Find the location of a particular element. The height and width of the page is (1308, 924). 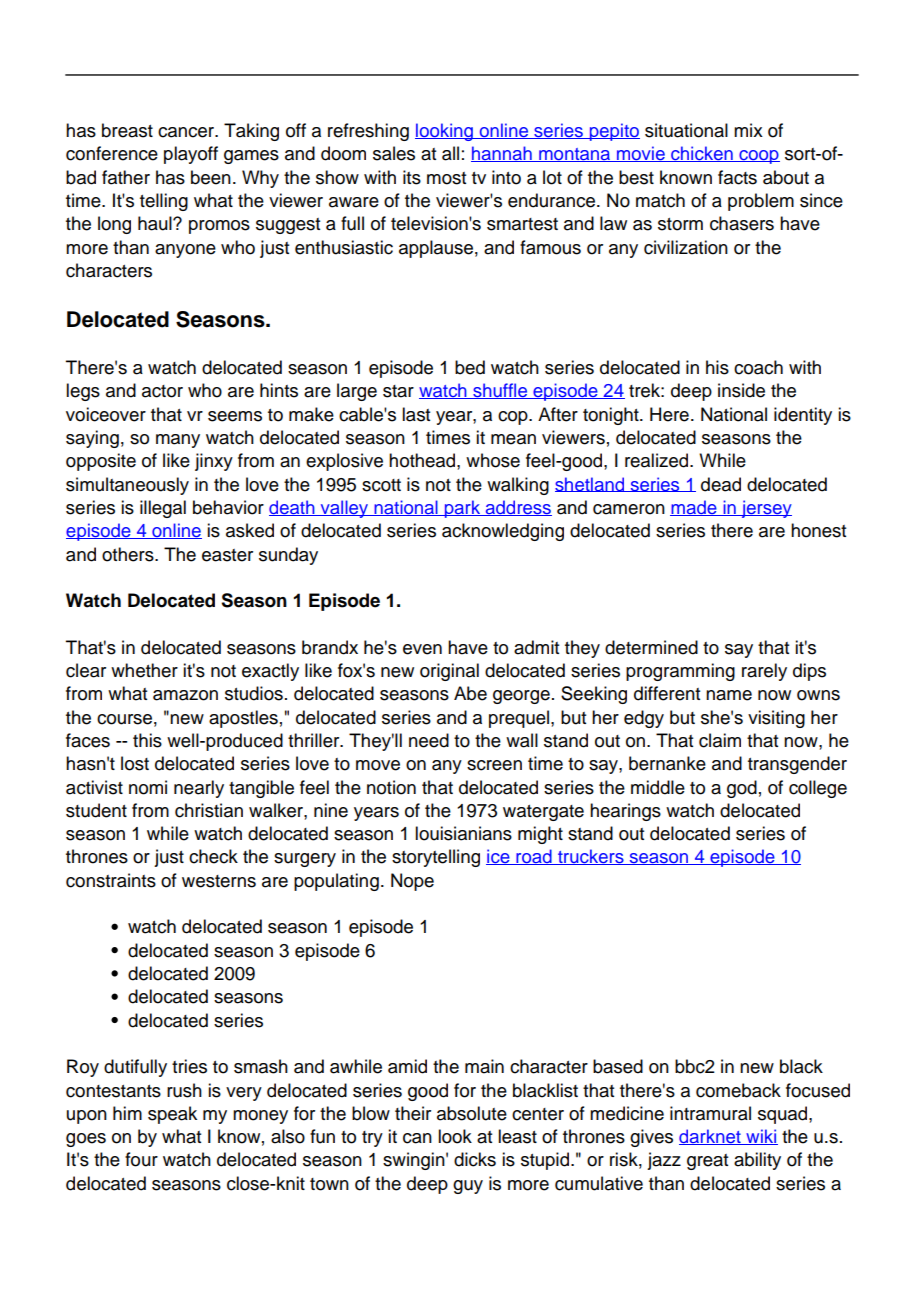

most is located at coordinates (446, 178).
